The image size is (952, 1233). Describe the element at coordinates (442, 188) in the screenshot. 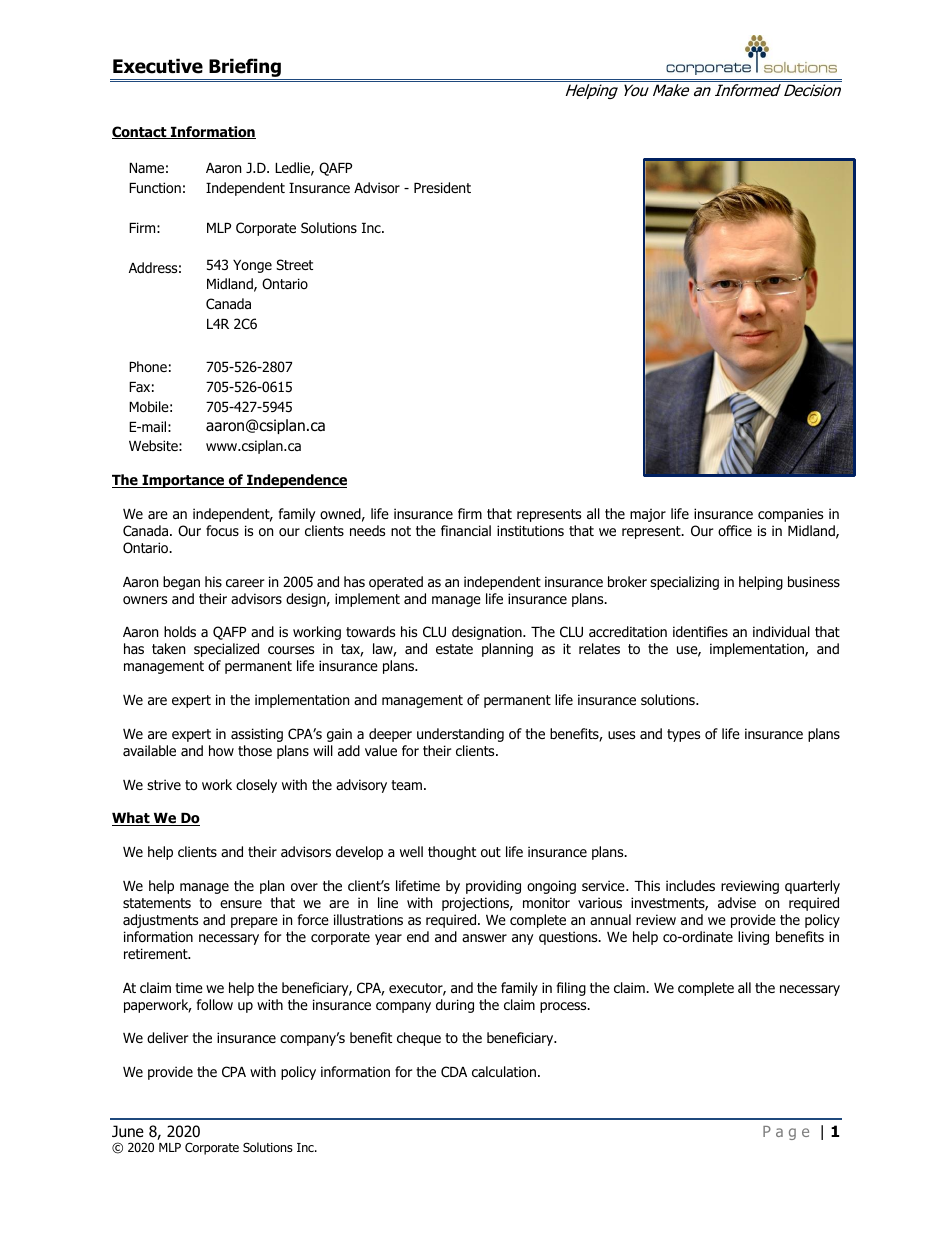

I see `President` at that location.
